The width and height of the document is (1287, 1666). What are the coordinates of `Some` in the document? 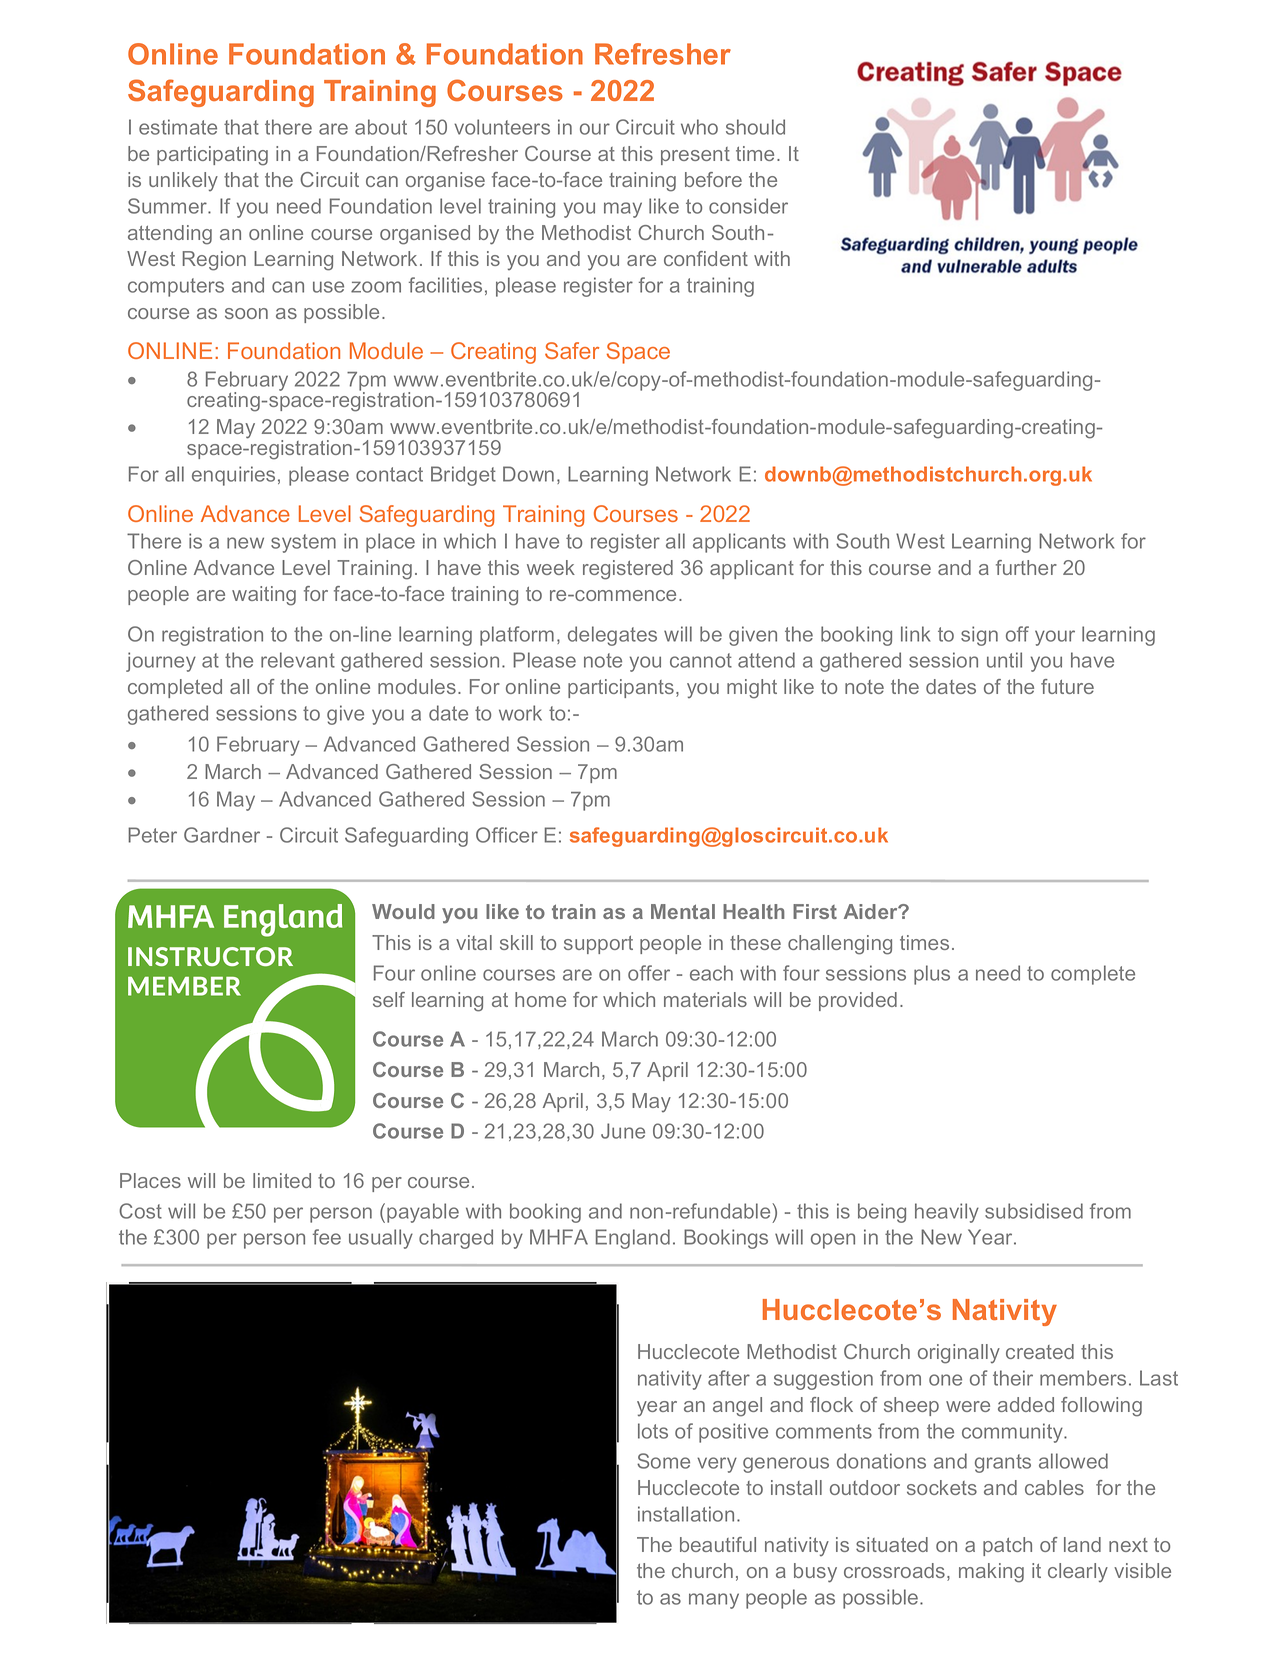 It's located at (663, 1461).
